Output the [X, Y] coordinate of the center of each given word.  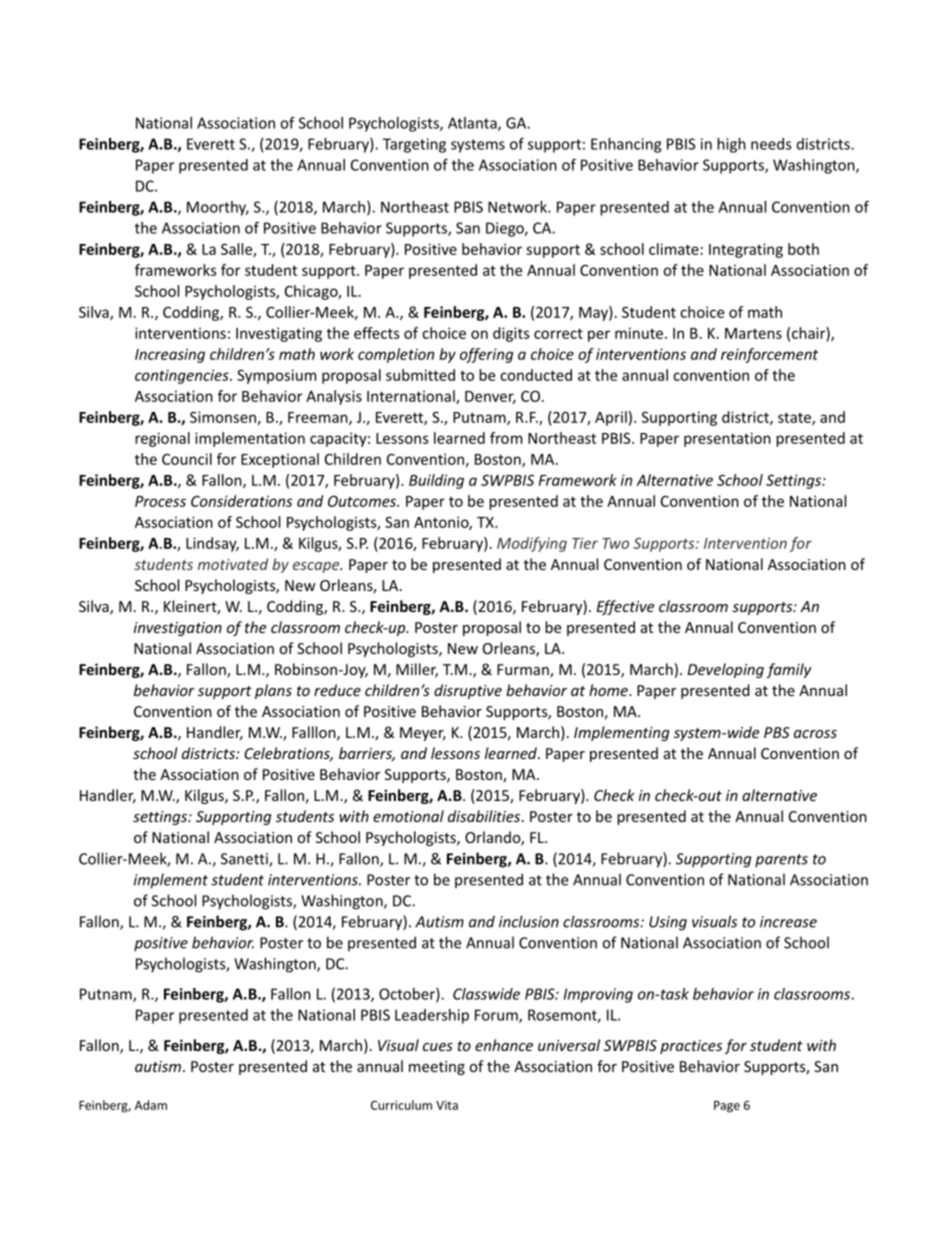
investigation [178, 629]
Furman [524, 671]
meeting [437, 1068]
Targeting [414, 145]
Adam [151, 1105]
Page [727, 1107]
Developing [726, 670]
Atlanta [473, 124]
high [731, 145]
